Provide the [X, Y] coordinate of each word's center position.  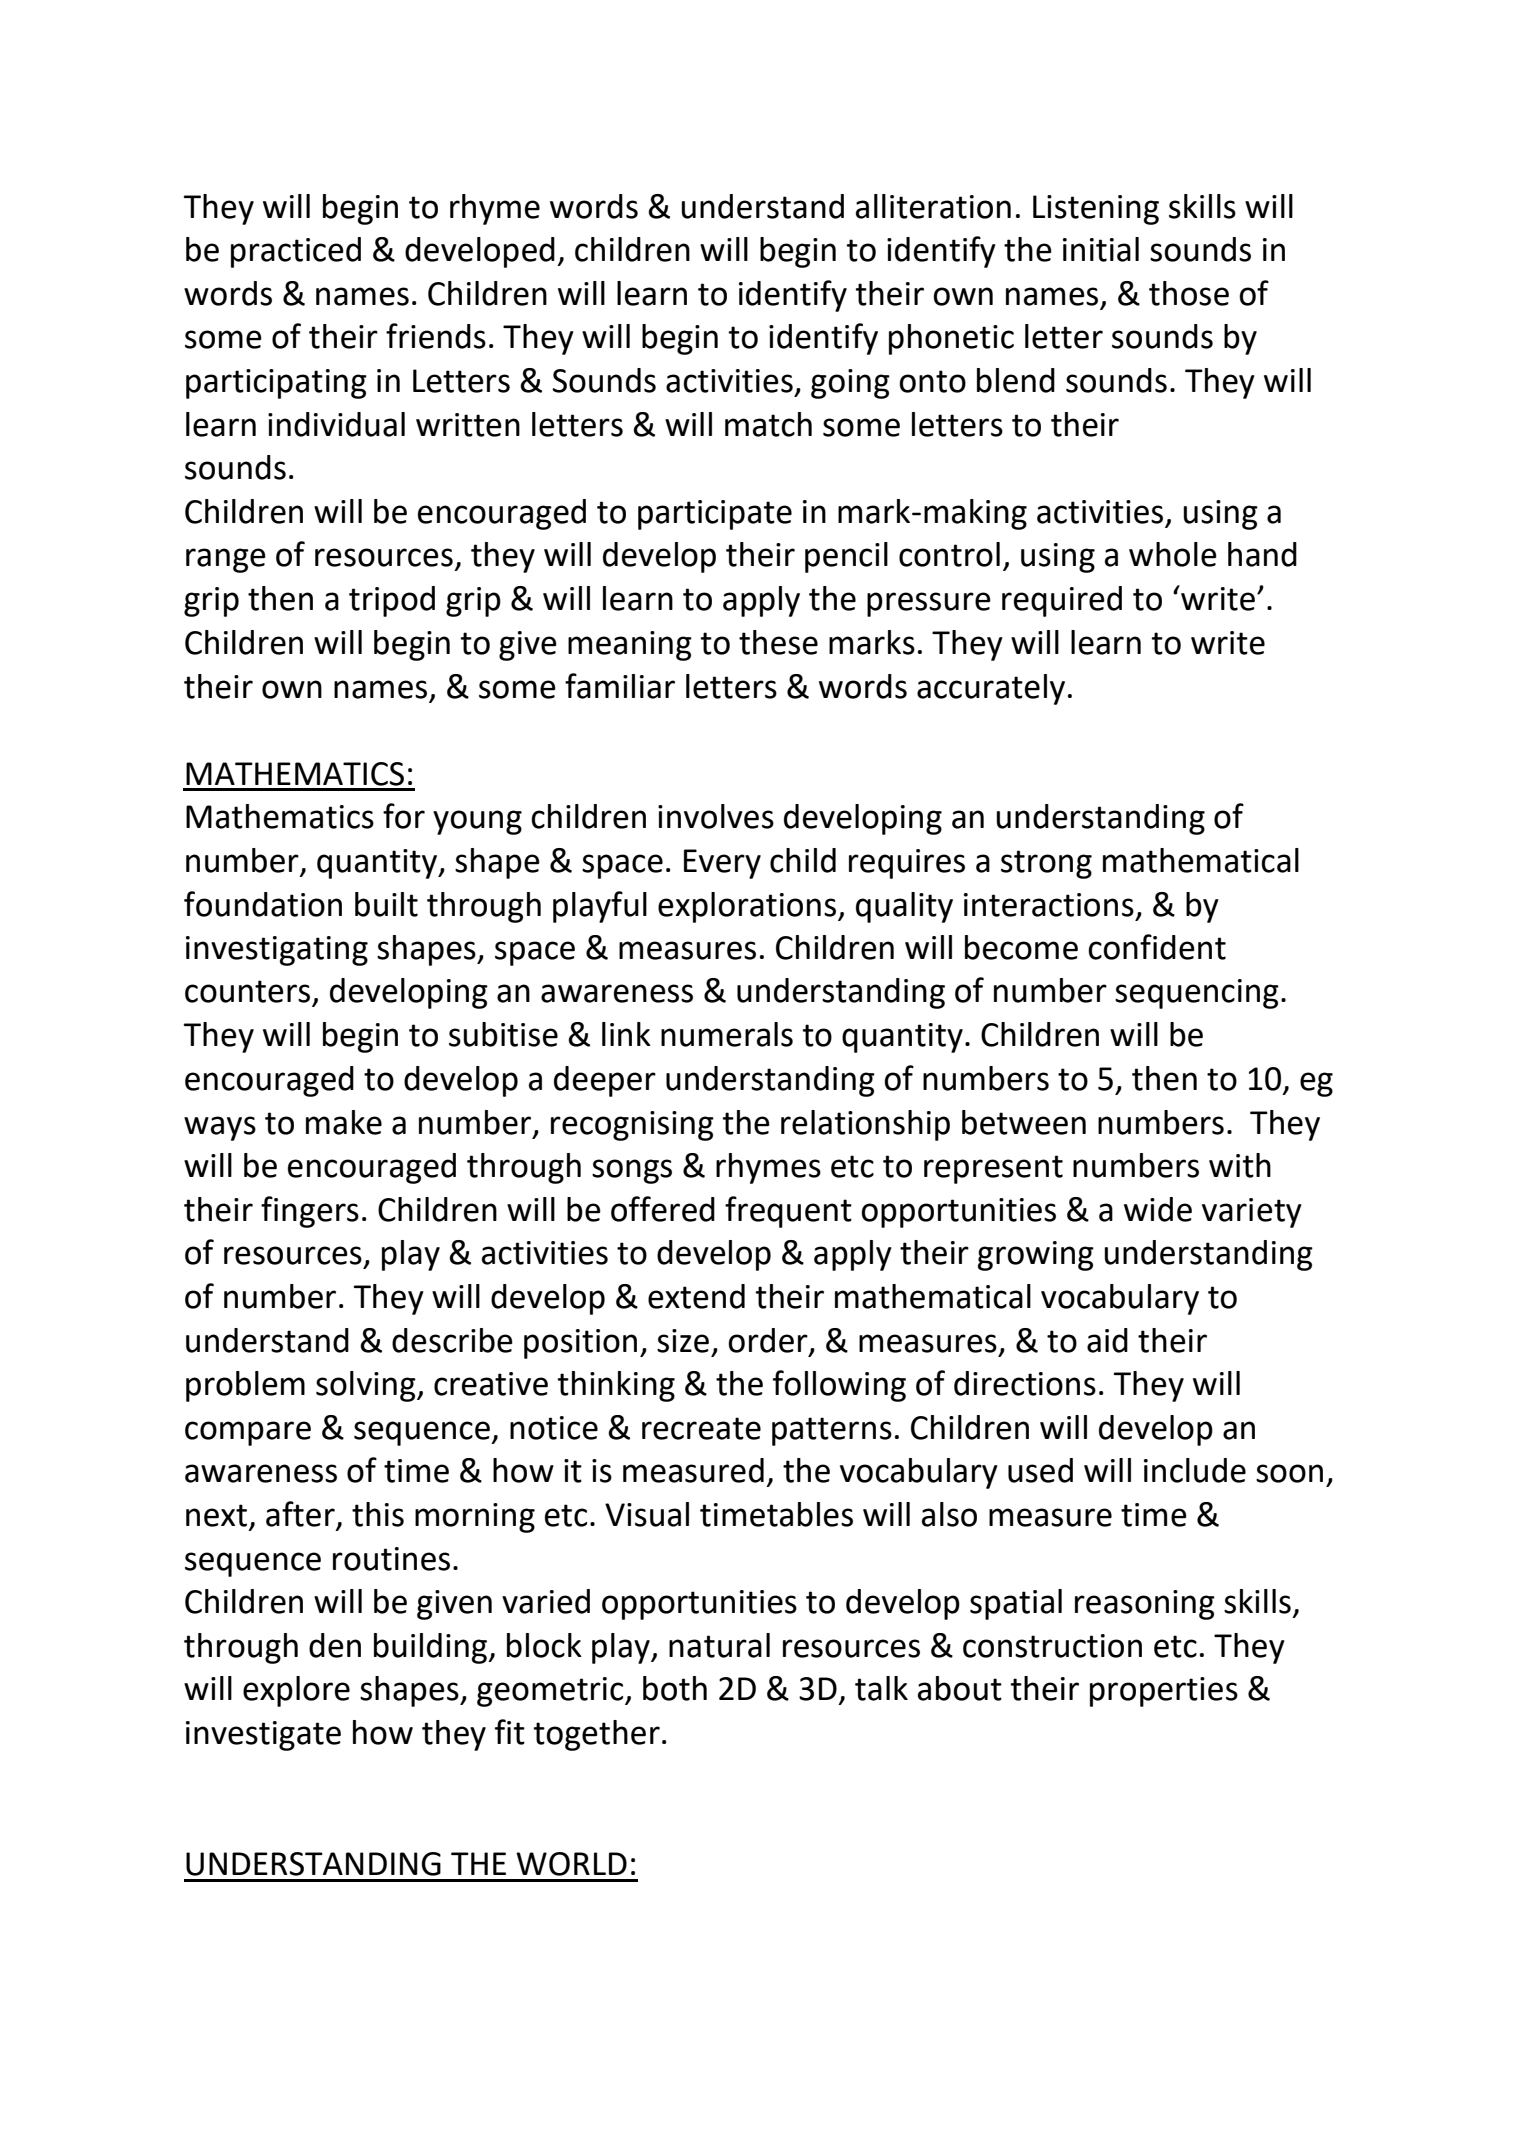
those [1189, 293]
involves [716, 816]
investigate [263, 1736]
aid [1107, 1340]
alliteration [933, 206]
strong [1046, 864]
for [404, 816]
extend [696, 1296]
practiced [296, 252]
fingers [310, 1212]
